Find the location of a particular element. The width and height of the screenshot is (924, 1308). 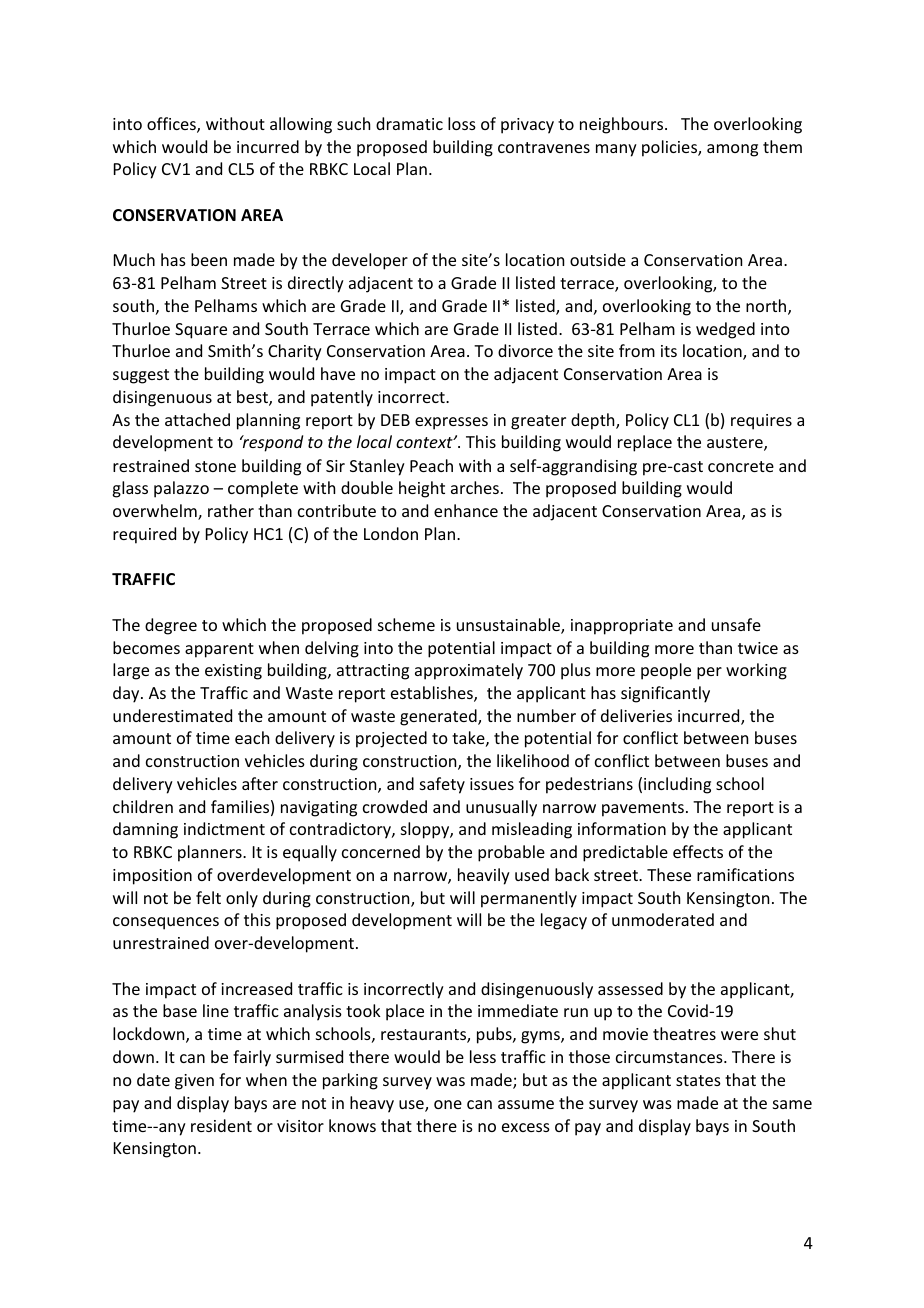

concrete is located at coordinates (741, 466).
